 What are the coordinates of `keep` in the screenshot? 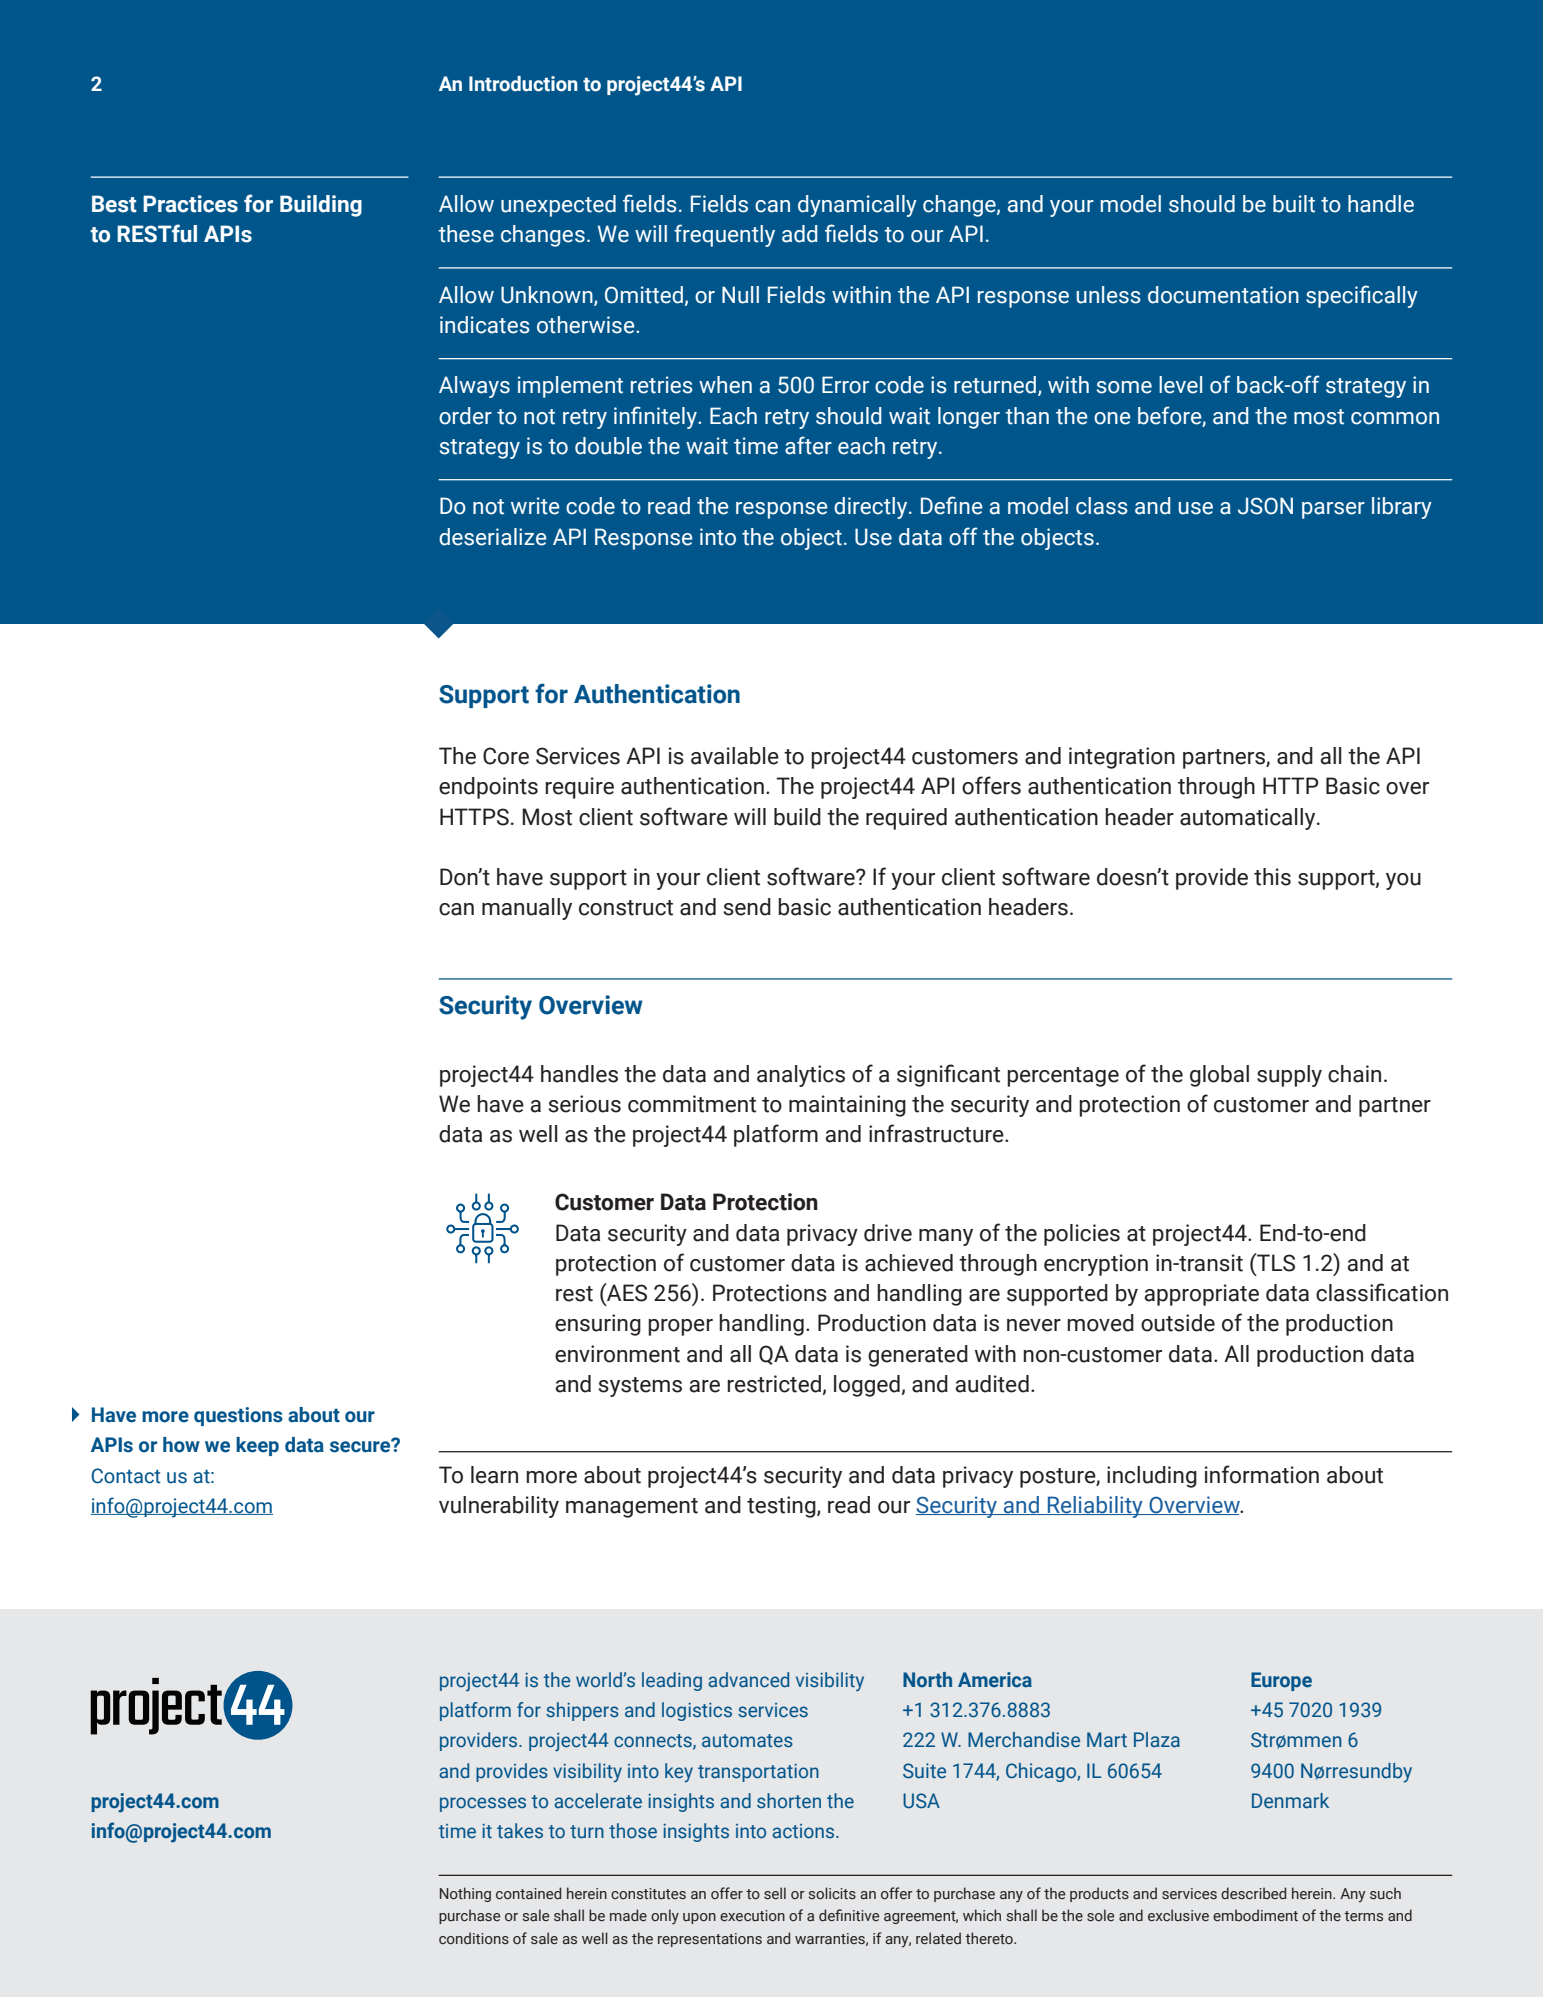 It's located at (257, 1446).
